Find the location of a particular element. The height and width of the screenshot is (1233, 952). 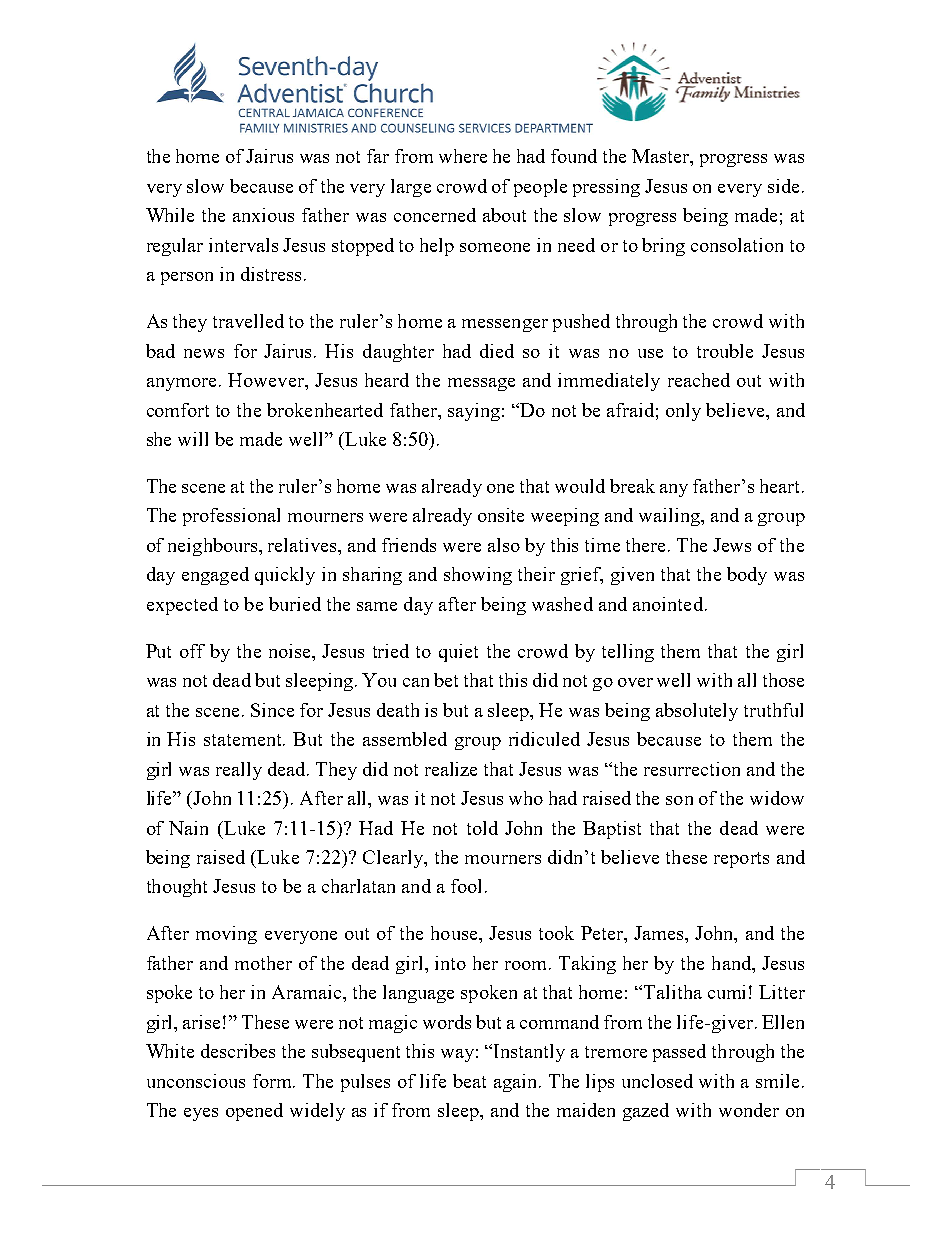

where is located at coordinates (463, 156).
